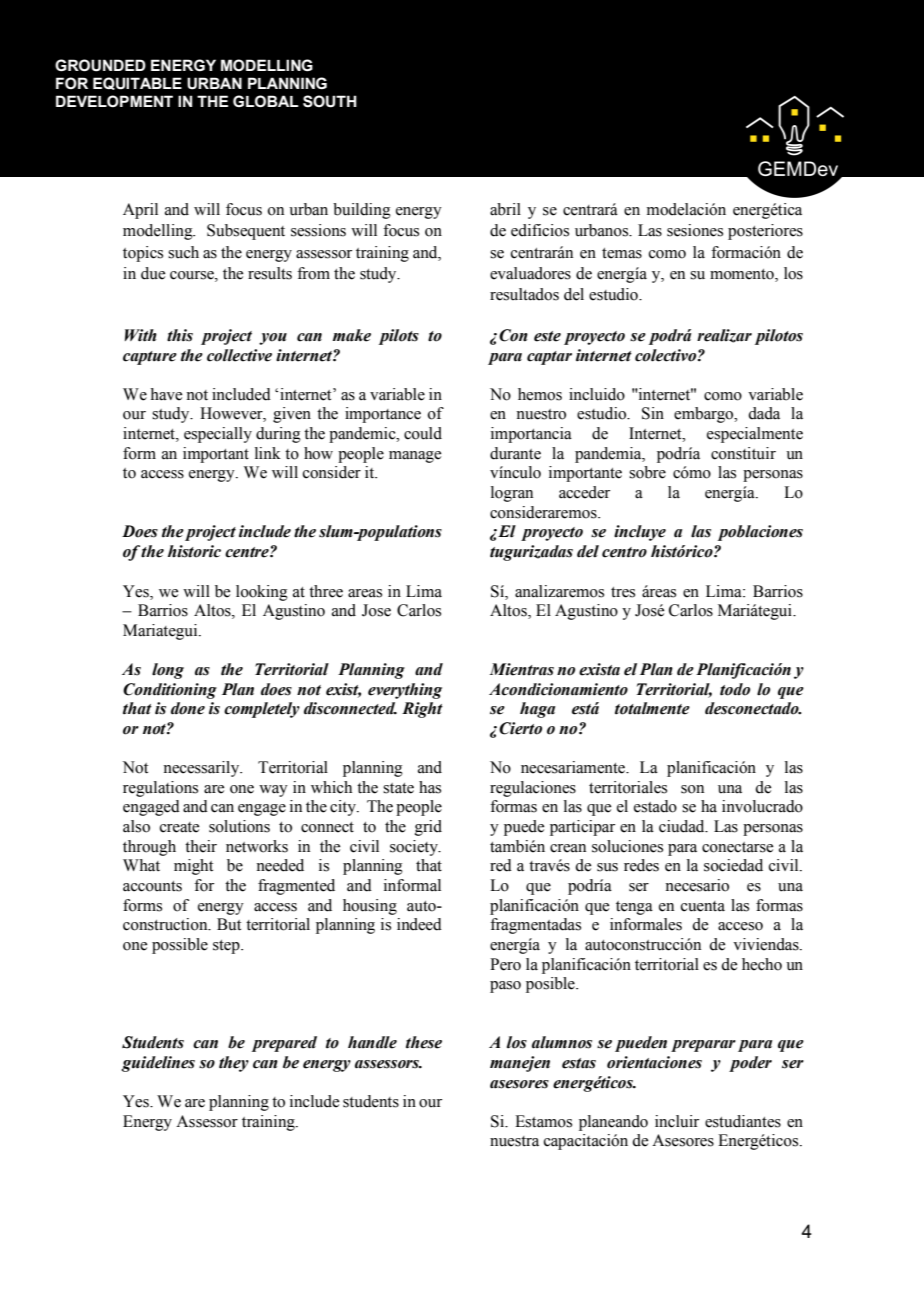 The height and width of the screenshot is (1308, 924). What do you see at coordinates (424, 1042) in the screenshot?
I see `these` at bounding box center [424, 1042].
